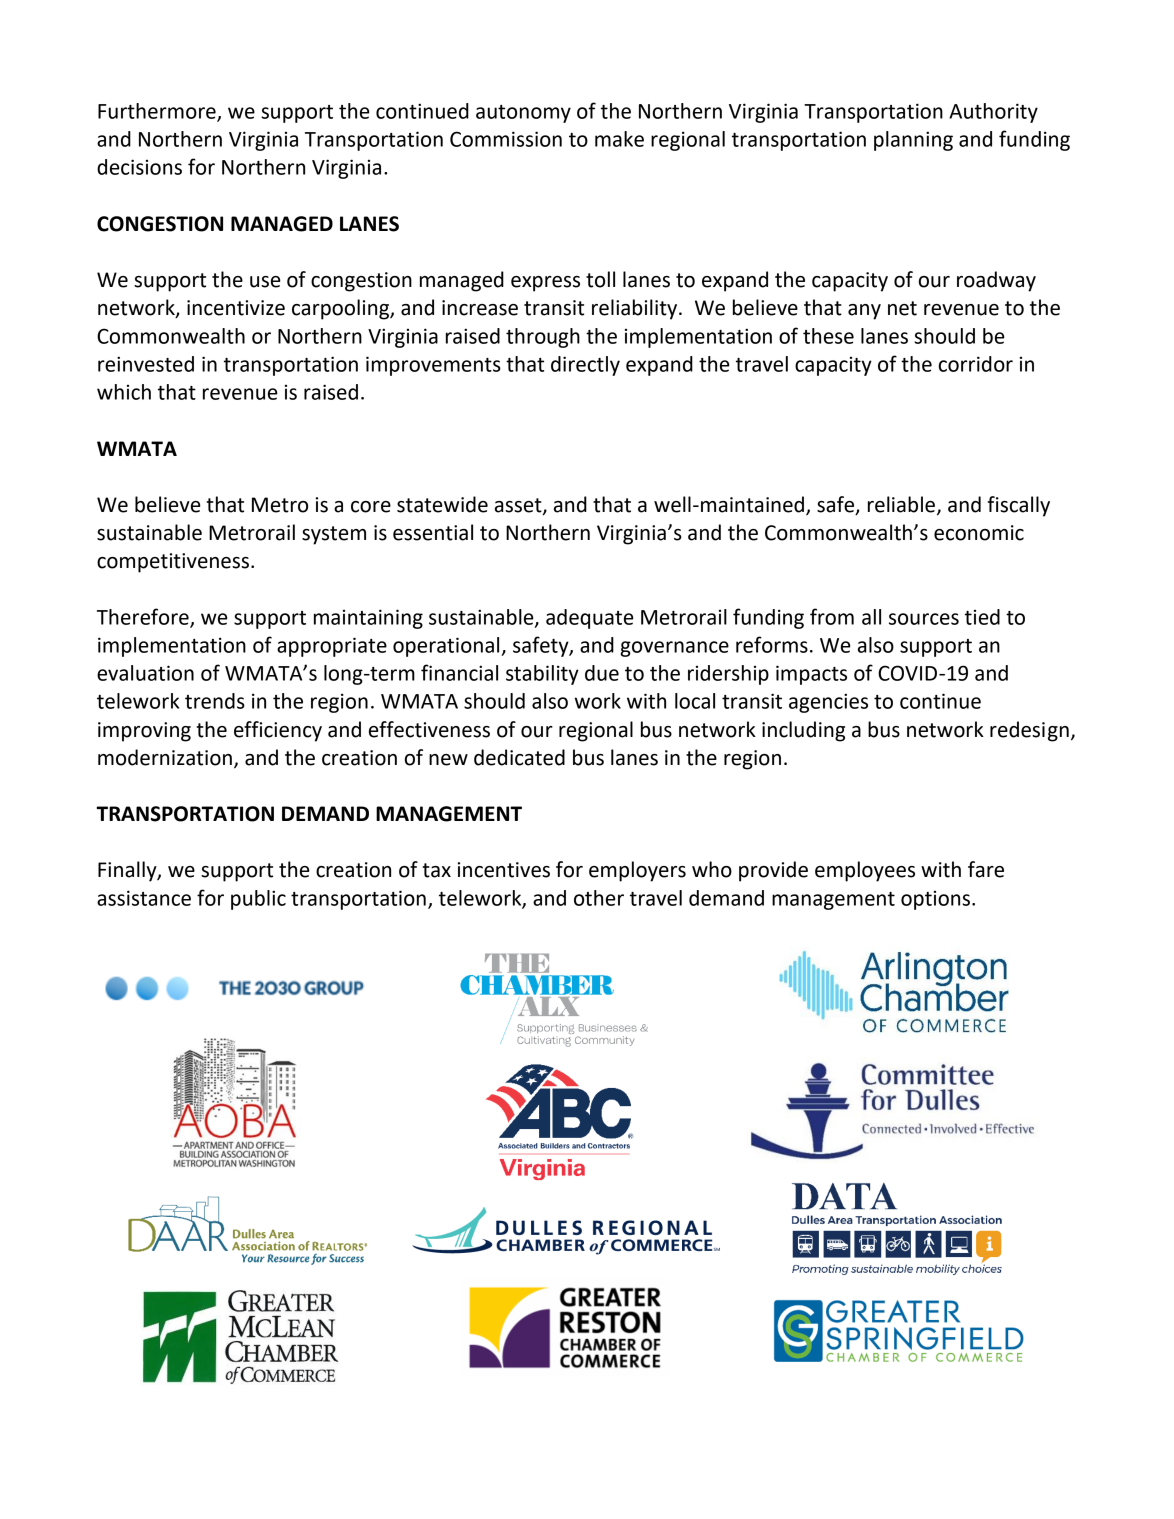  Describe the element at coordinates (619, 139) in the screenshot. I see `make` at that location.
